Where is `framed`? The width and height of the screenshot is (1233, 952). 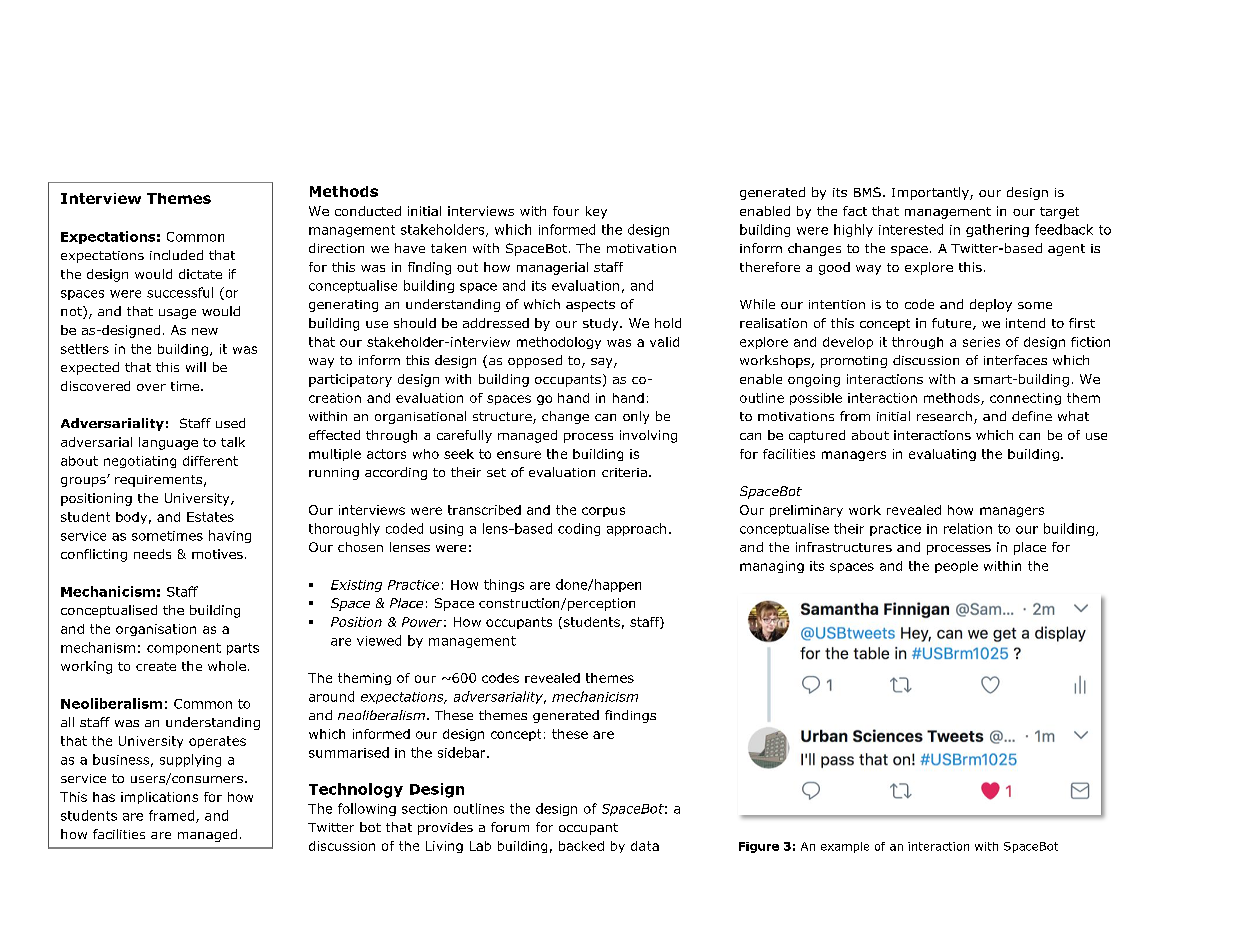
framed is located at coordinates (173, 816).
